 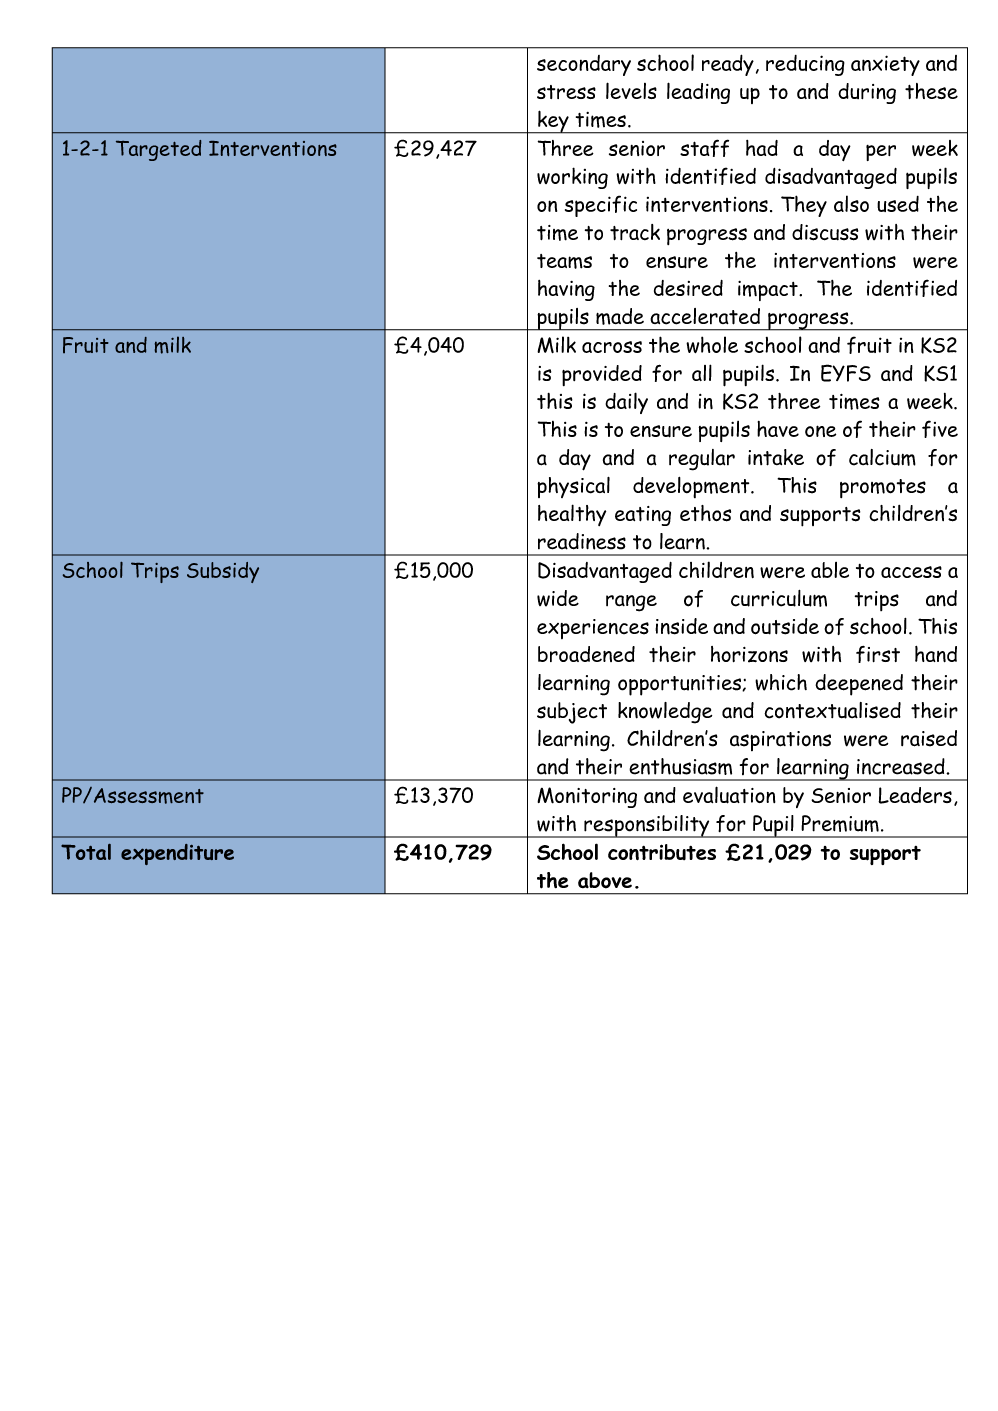 What do you see at coordinates (779, 598) in the screenshot?
I see `curriculum` at bounding box center [779, 598].
